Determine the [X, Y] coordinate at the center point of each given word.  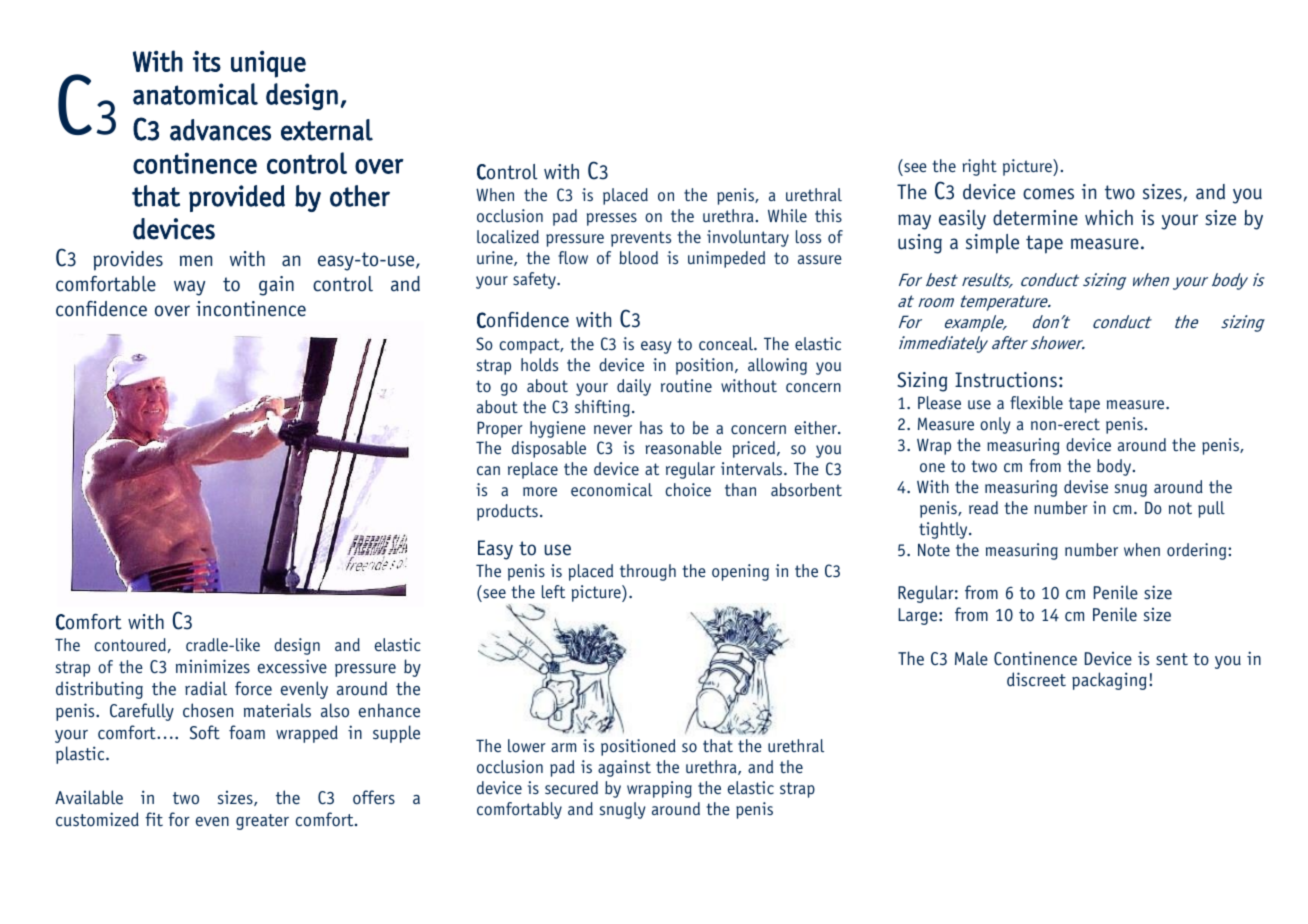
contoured [130, 645]
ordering [1198, 551]
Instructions [1006, 380]
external [327, 130]
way [189, 288]
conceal [727, 344]
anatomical [195, 94]
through [648, 572]
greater [262, 822]
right [980, 167]
